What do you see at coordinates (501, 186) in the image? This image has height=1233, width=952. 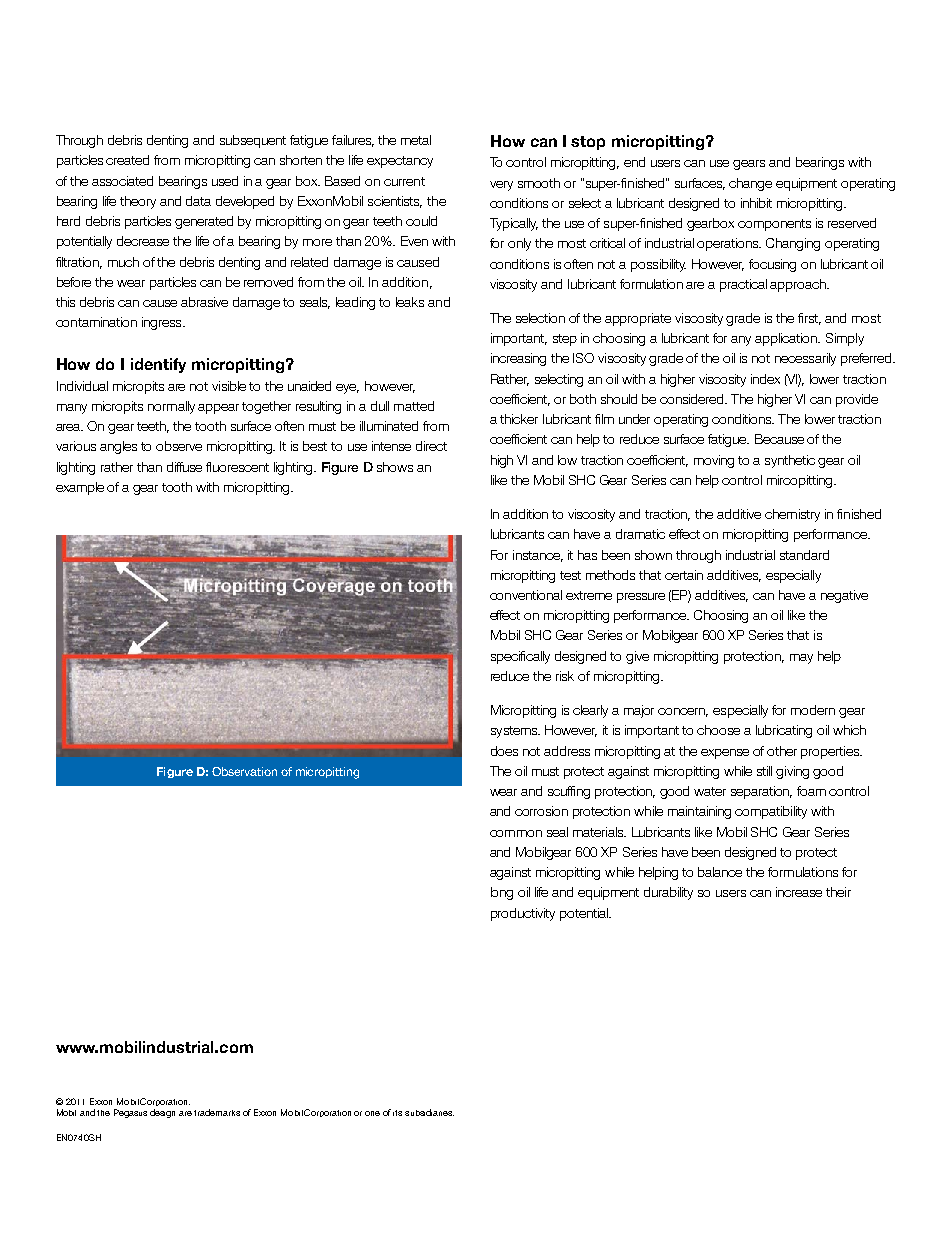 I see `very` at bounding box center [501, 186].
